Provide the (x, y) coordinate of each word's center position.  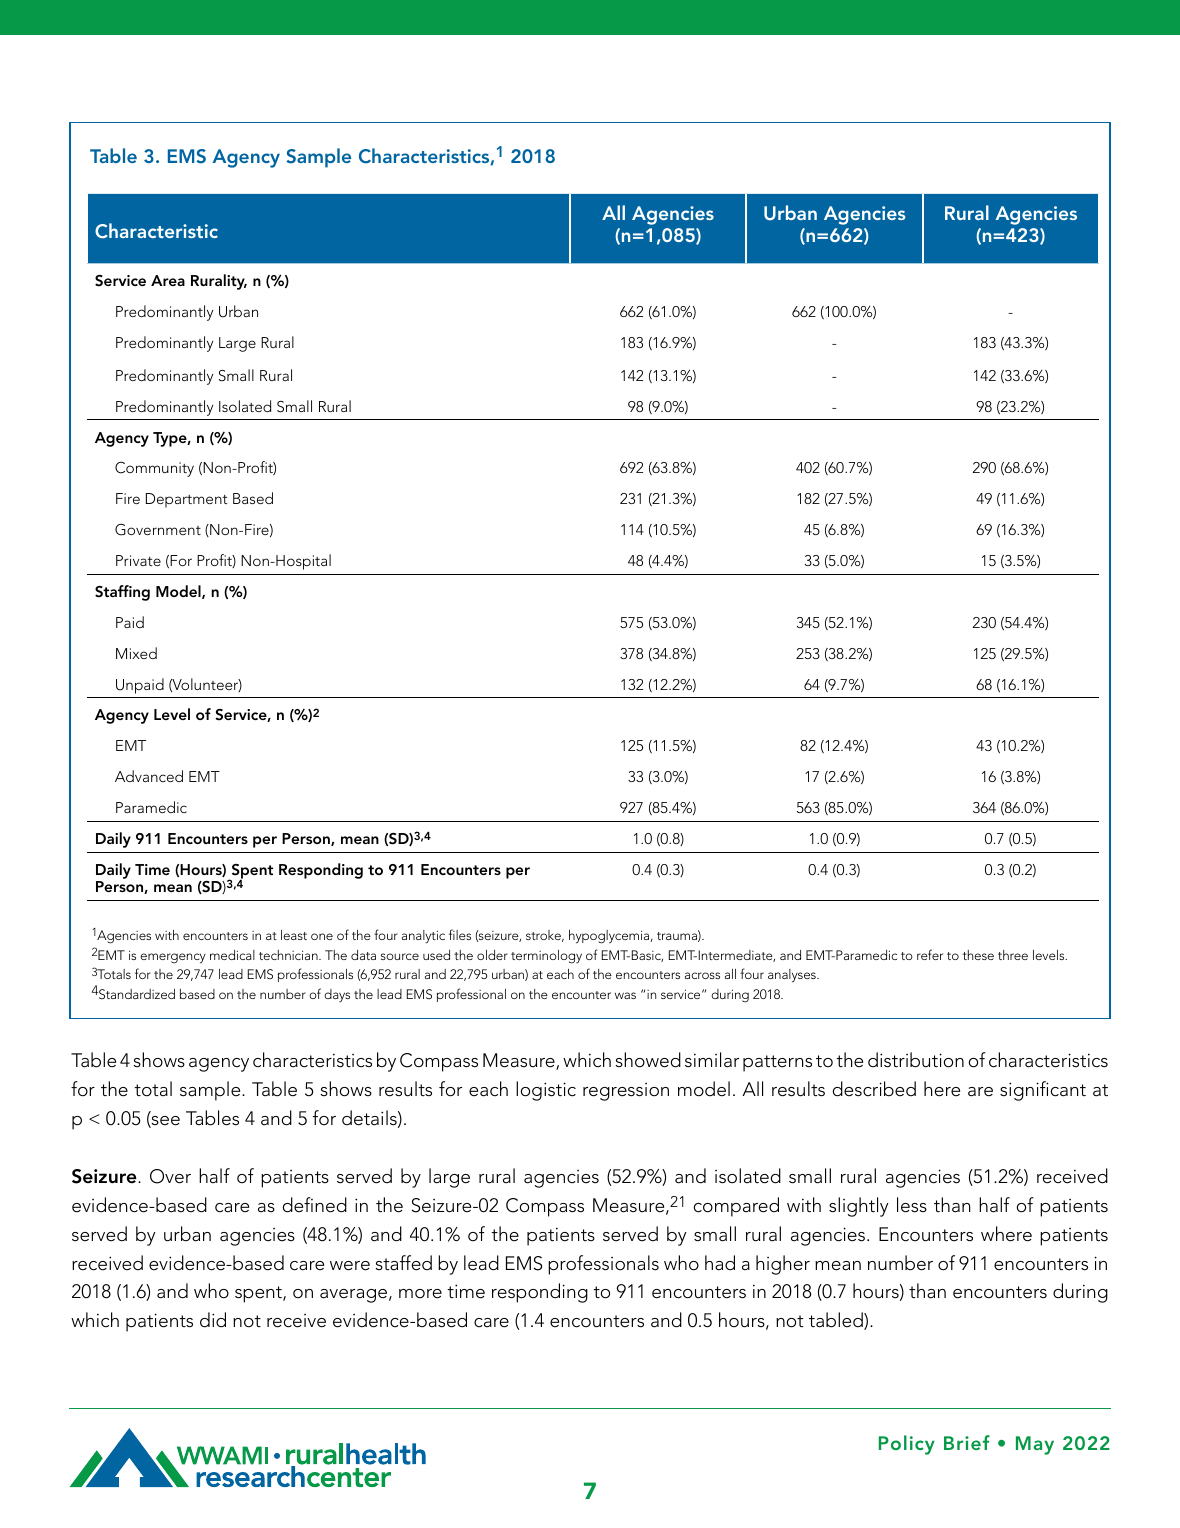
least (294, 935)
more (420, 1294)
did (213, 1320)
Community (154, 469)
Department (187, 500)
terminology (546, 957)
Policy (907, 1445)
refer (930, 954)
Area (168, 280)
